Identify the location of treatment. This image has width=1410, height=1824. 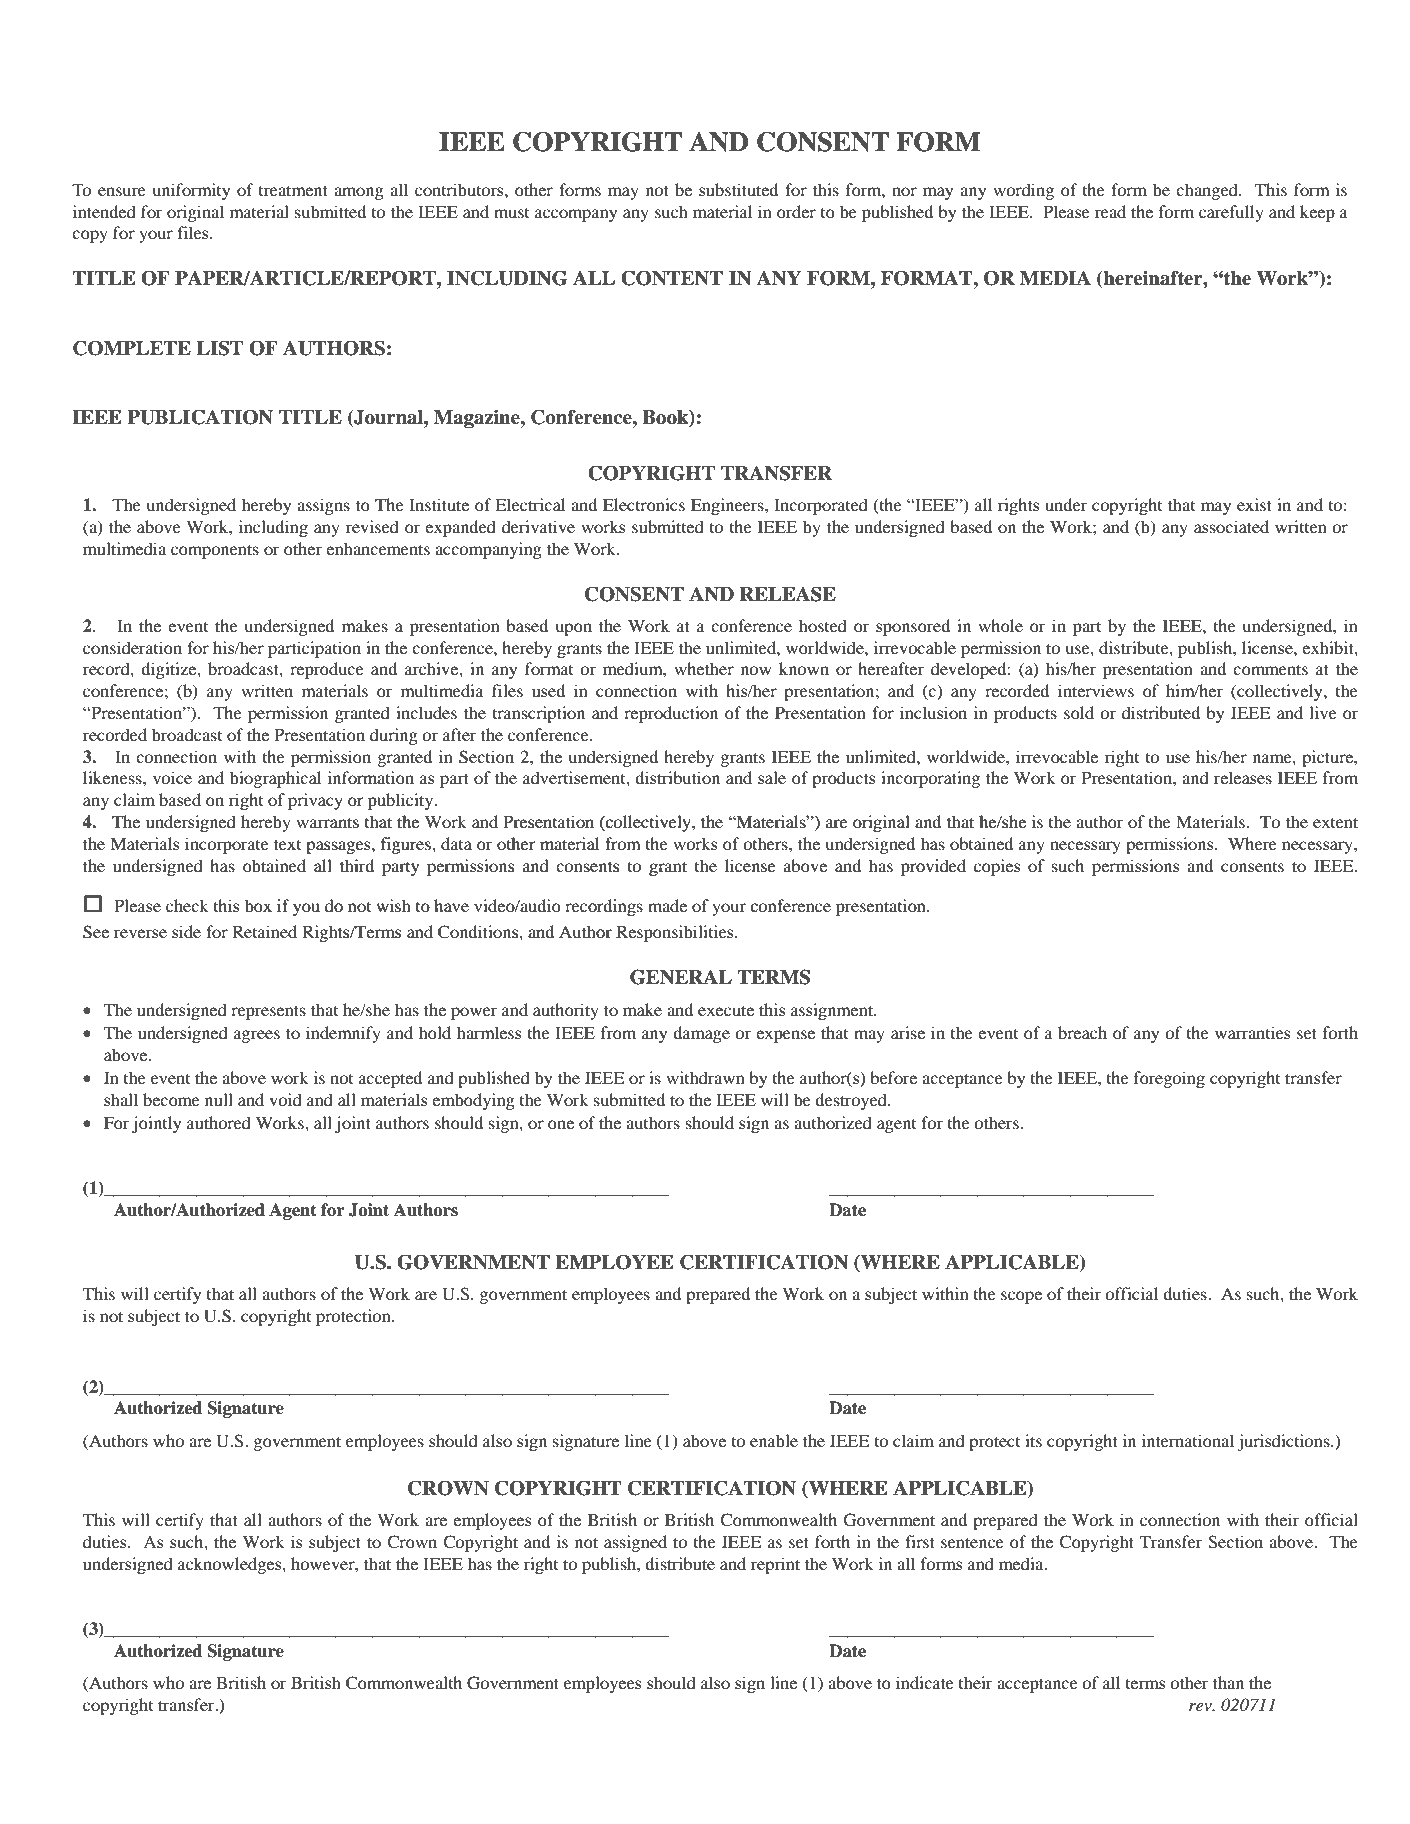
(293, 190).
